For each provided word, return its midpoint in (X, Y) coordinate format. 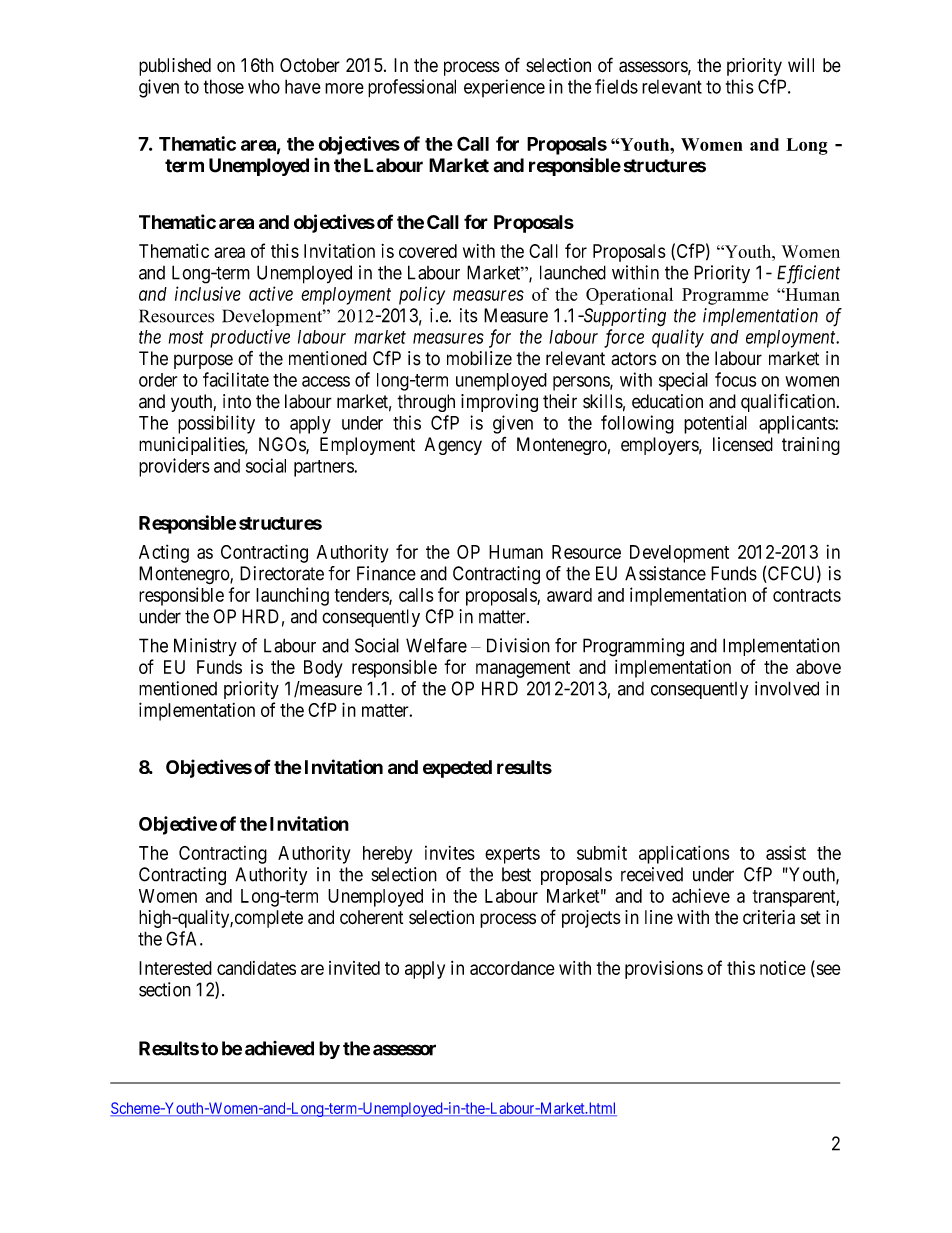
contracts (807, 595)
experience (504, 88)
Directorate (282, 573)
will (801, 65)
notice (783, 968)
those (224, 86)
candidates (256, 968)
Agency (453, 446)
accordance (512, 968)
